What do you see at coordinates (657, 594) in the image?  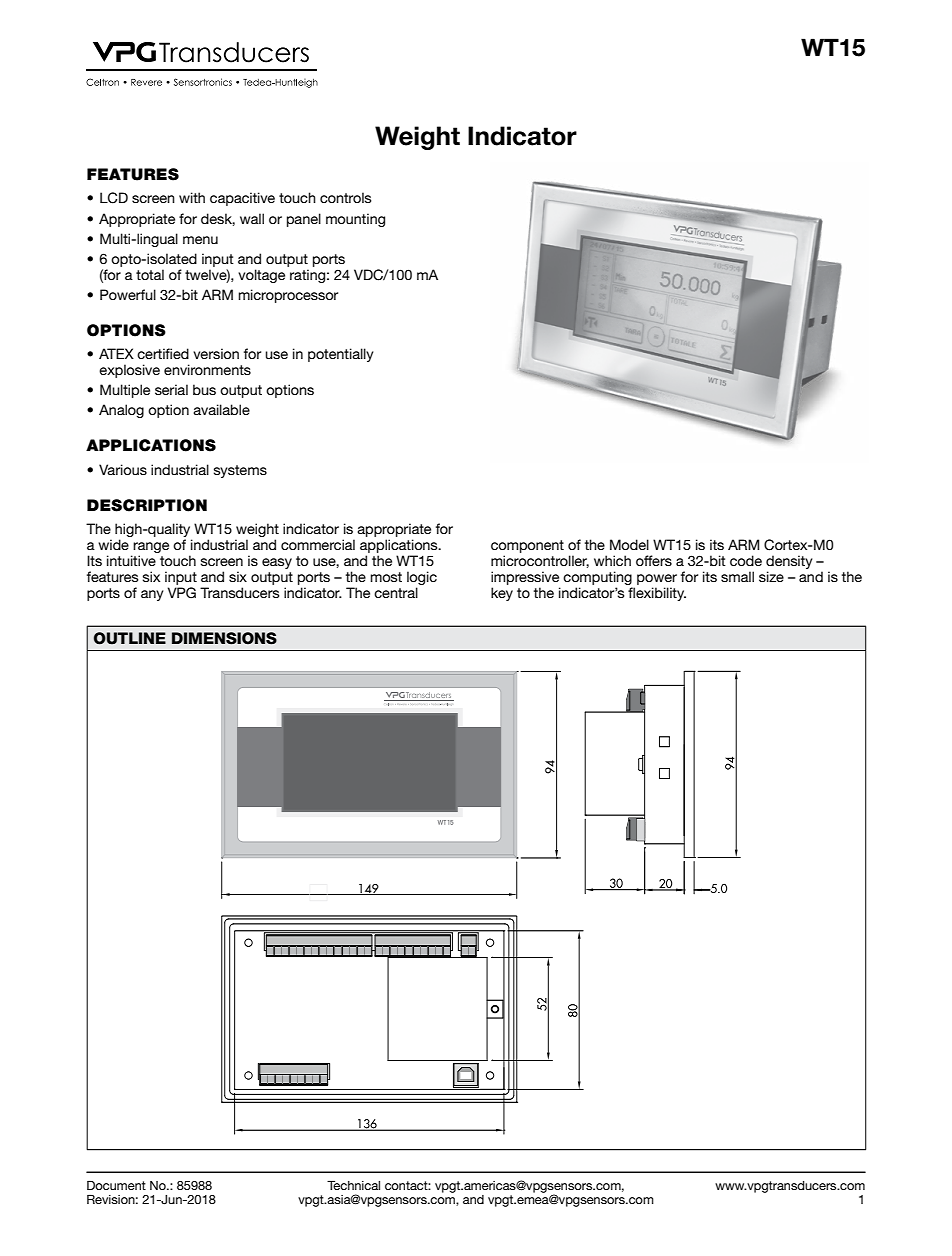 I see `flexibility` at bounding box center [657, 594].
